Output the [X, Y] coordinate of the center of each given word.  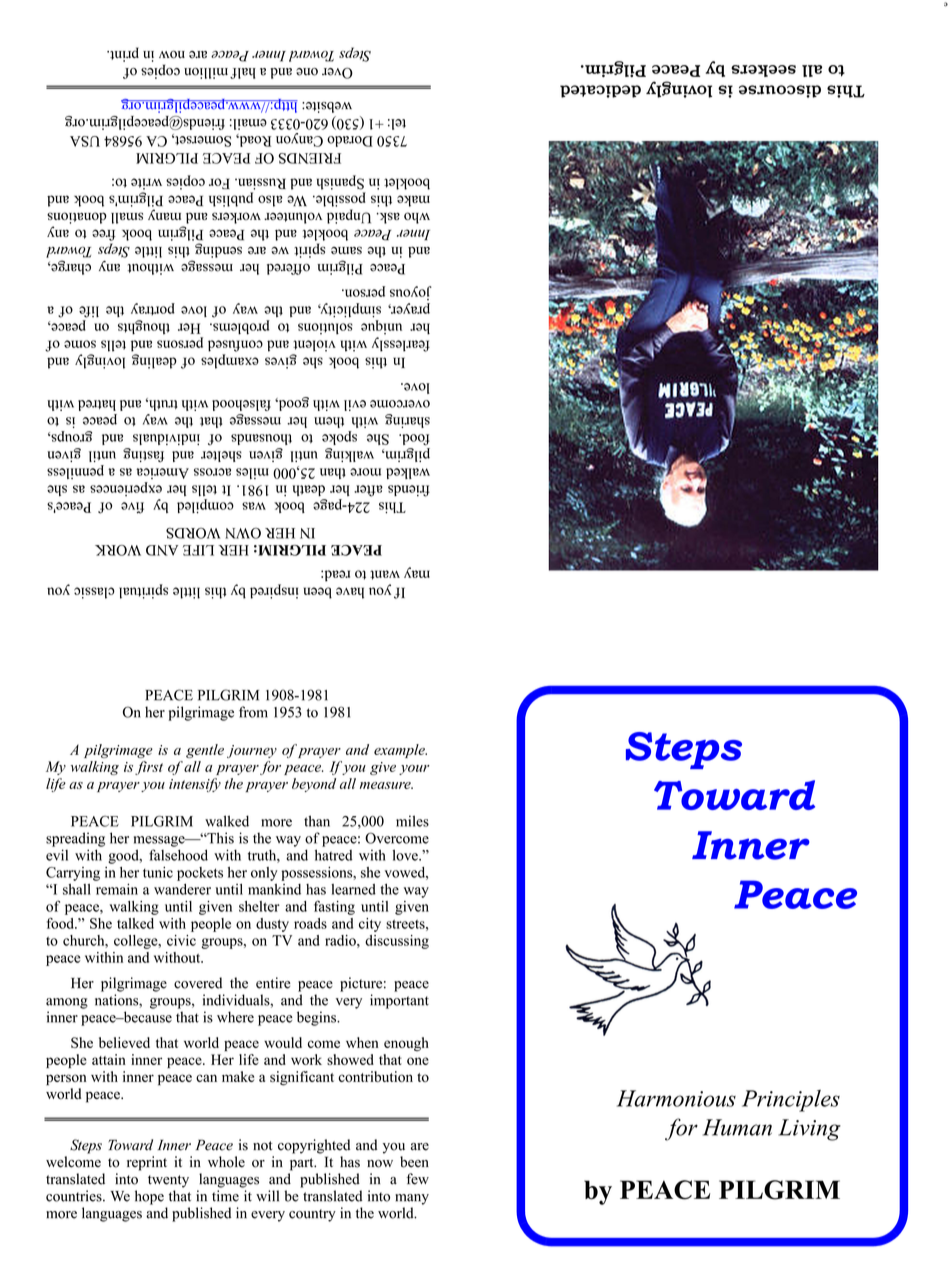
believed [124, 1042]
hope [149, 1197]
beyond [314, 785]
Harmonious [676, 1098]
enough [406, 1044]
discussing [397, 942]
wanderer [182, 889]
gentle [205, 751]
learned [353, 889]
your [414, 770]
